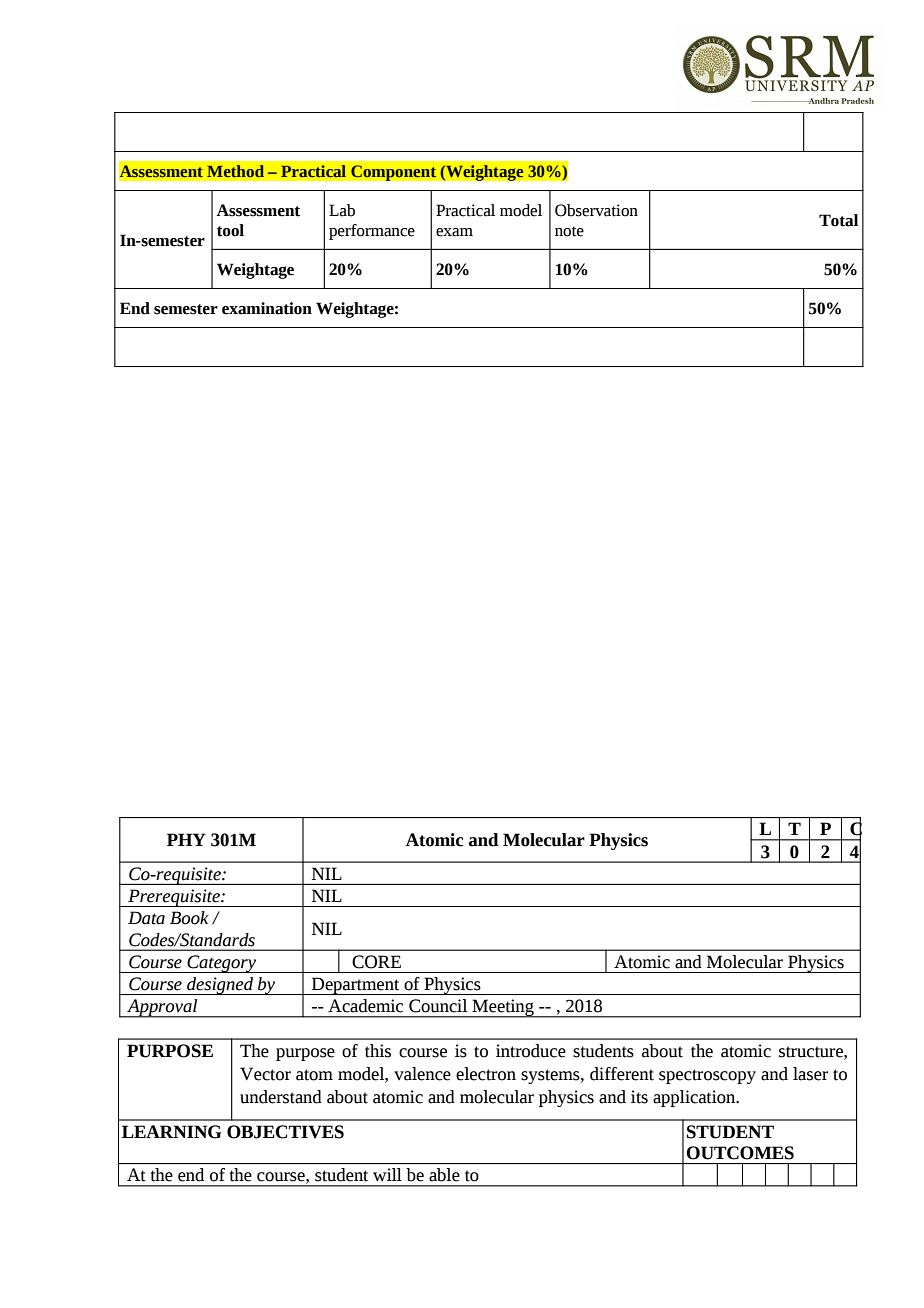  Describe the element at coordinates (285, 1132) in the image. I see `OBJECTIVES` at that location.
